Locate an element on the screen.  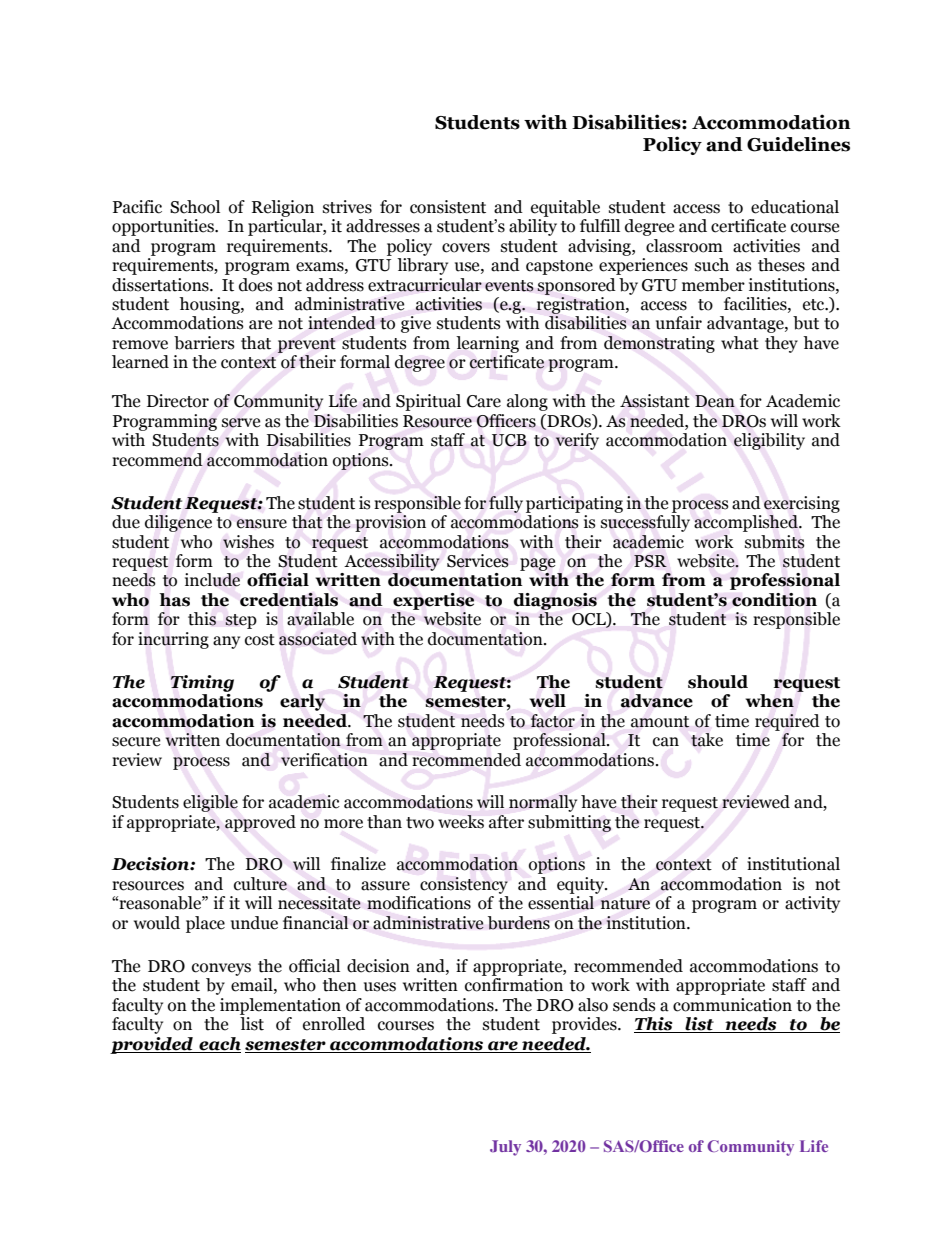
educational is located at coordinates (795, 207).
